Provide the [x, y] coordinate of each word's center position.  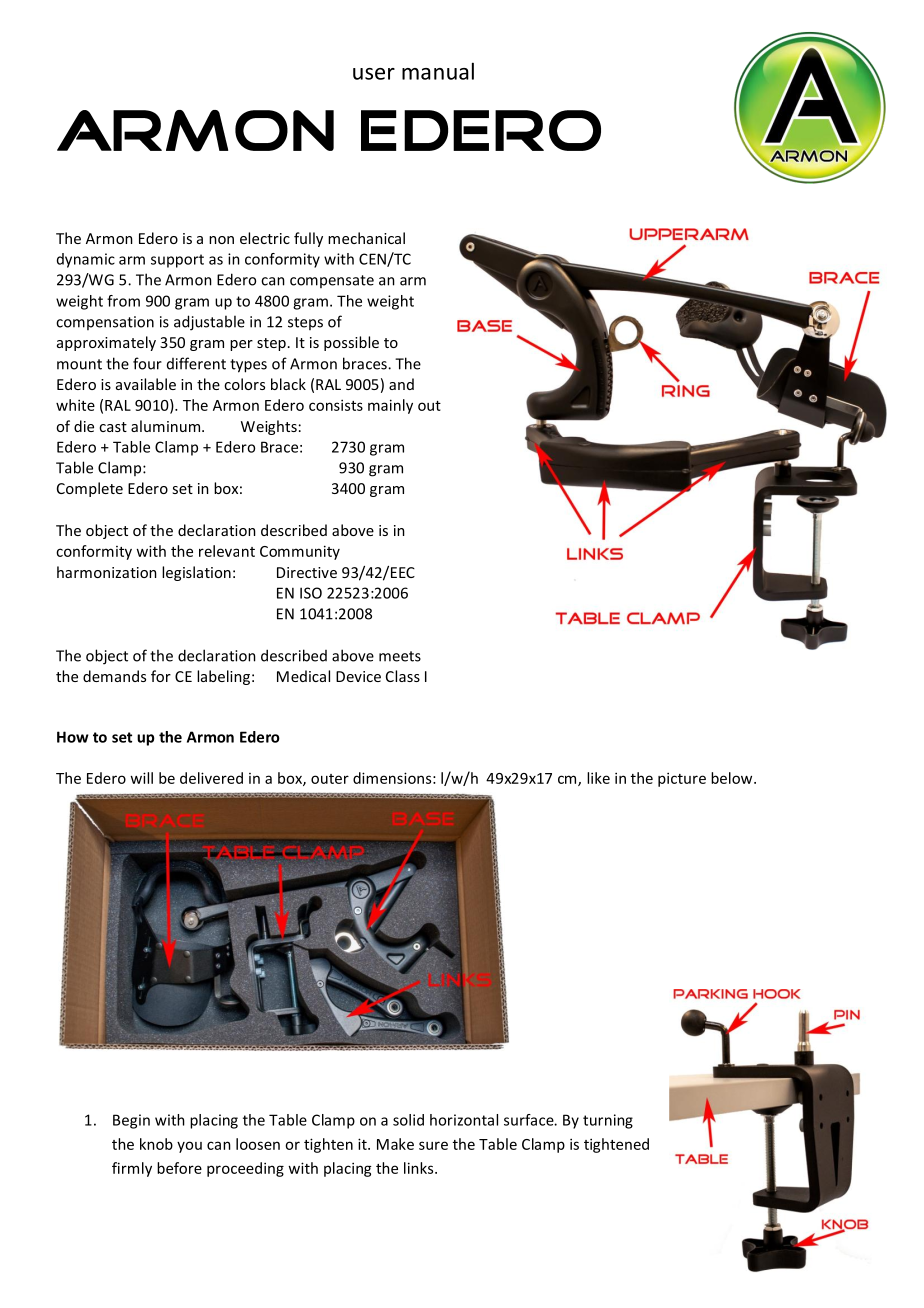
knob [156, 1144]
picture [682, 779]
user [374, 74]
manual [438, 71]
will [141, 778]
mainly [390, 406]
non [221, 240]
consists [336, 405]
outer [330, 779]
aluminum [167, 426]
